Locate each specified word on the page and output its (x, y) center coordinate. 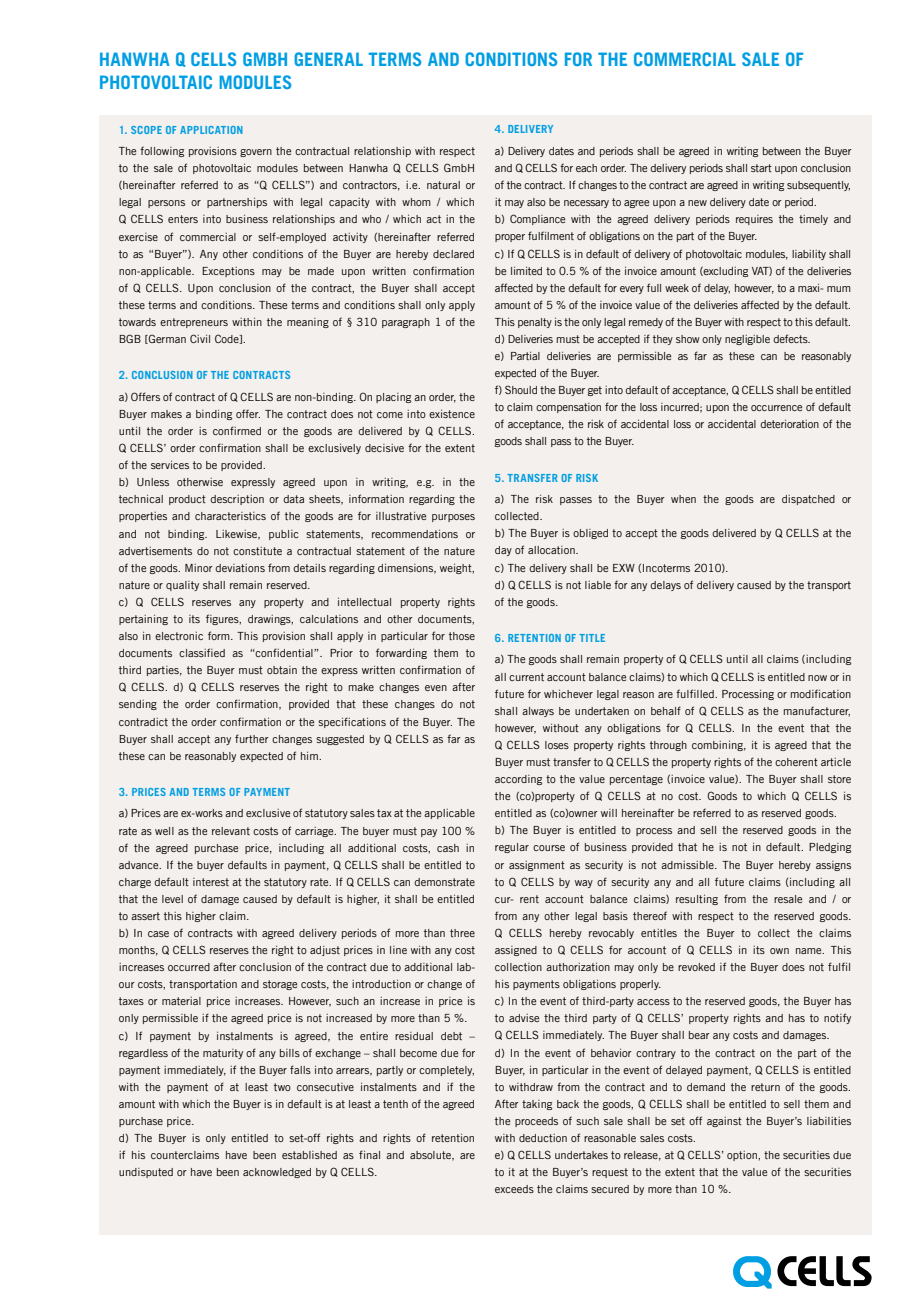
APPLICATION (211, 130)
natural (443, 185)
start (761, 168)
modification (821, 693)
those (462, 636)
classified (202, 652)
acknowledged (277, 1173)
